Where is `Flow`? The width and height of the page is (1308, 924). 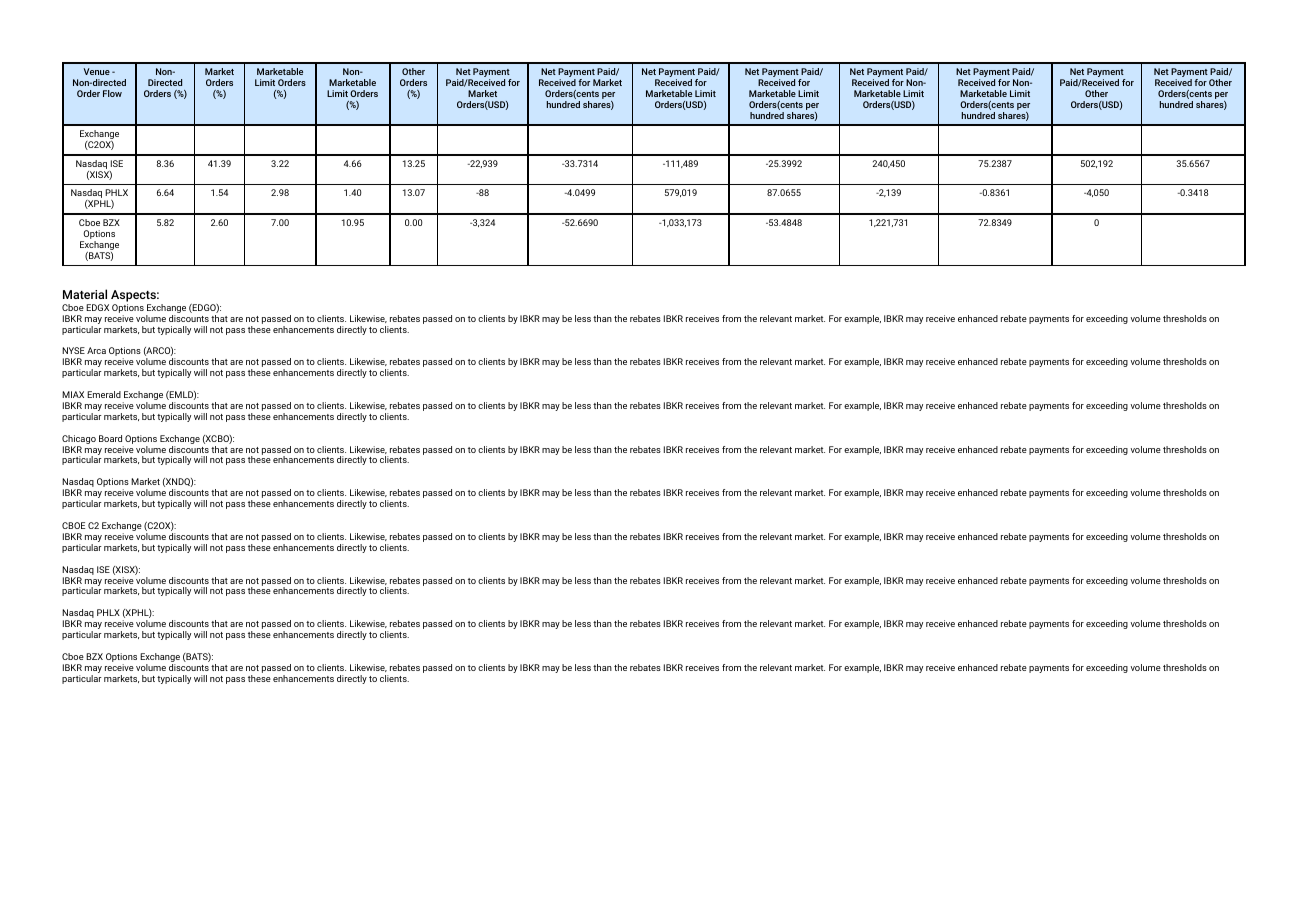 Flow is located at coordinates (112, 93).
